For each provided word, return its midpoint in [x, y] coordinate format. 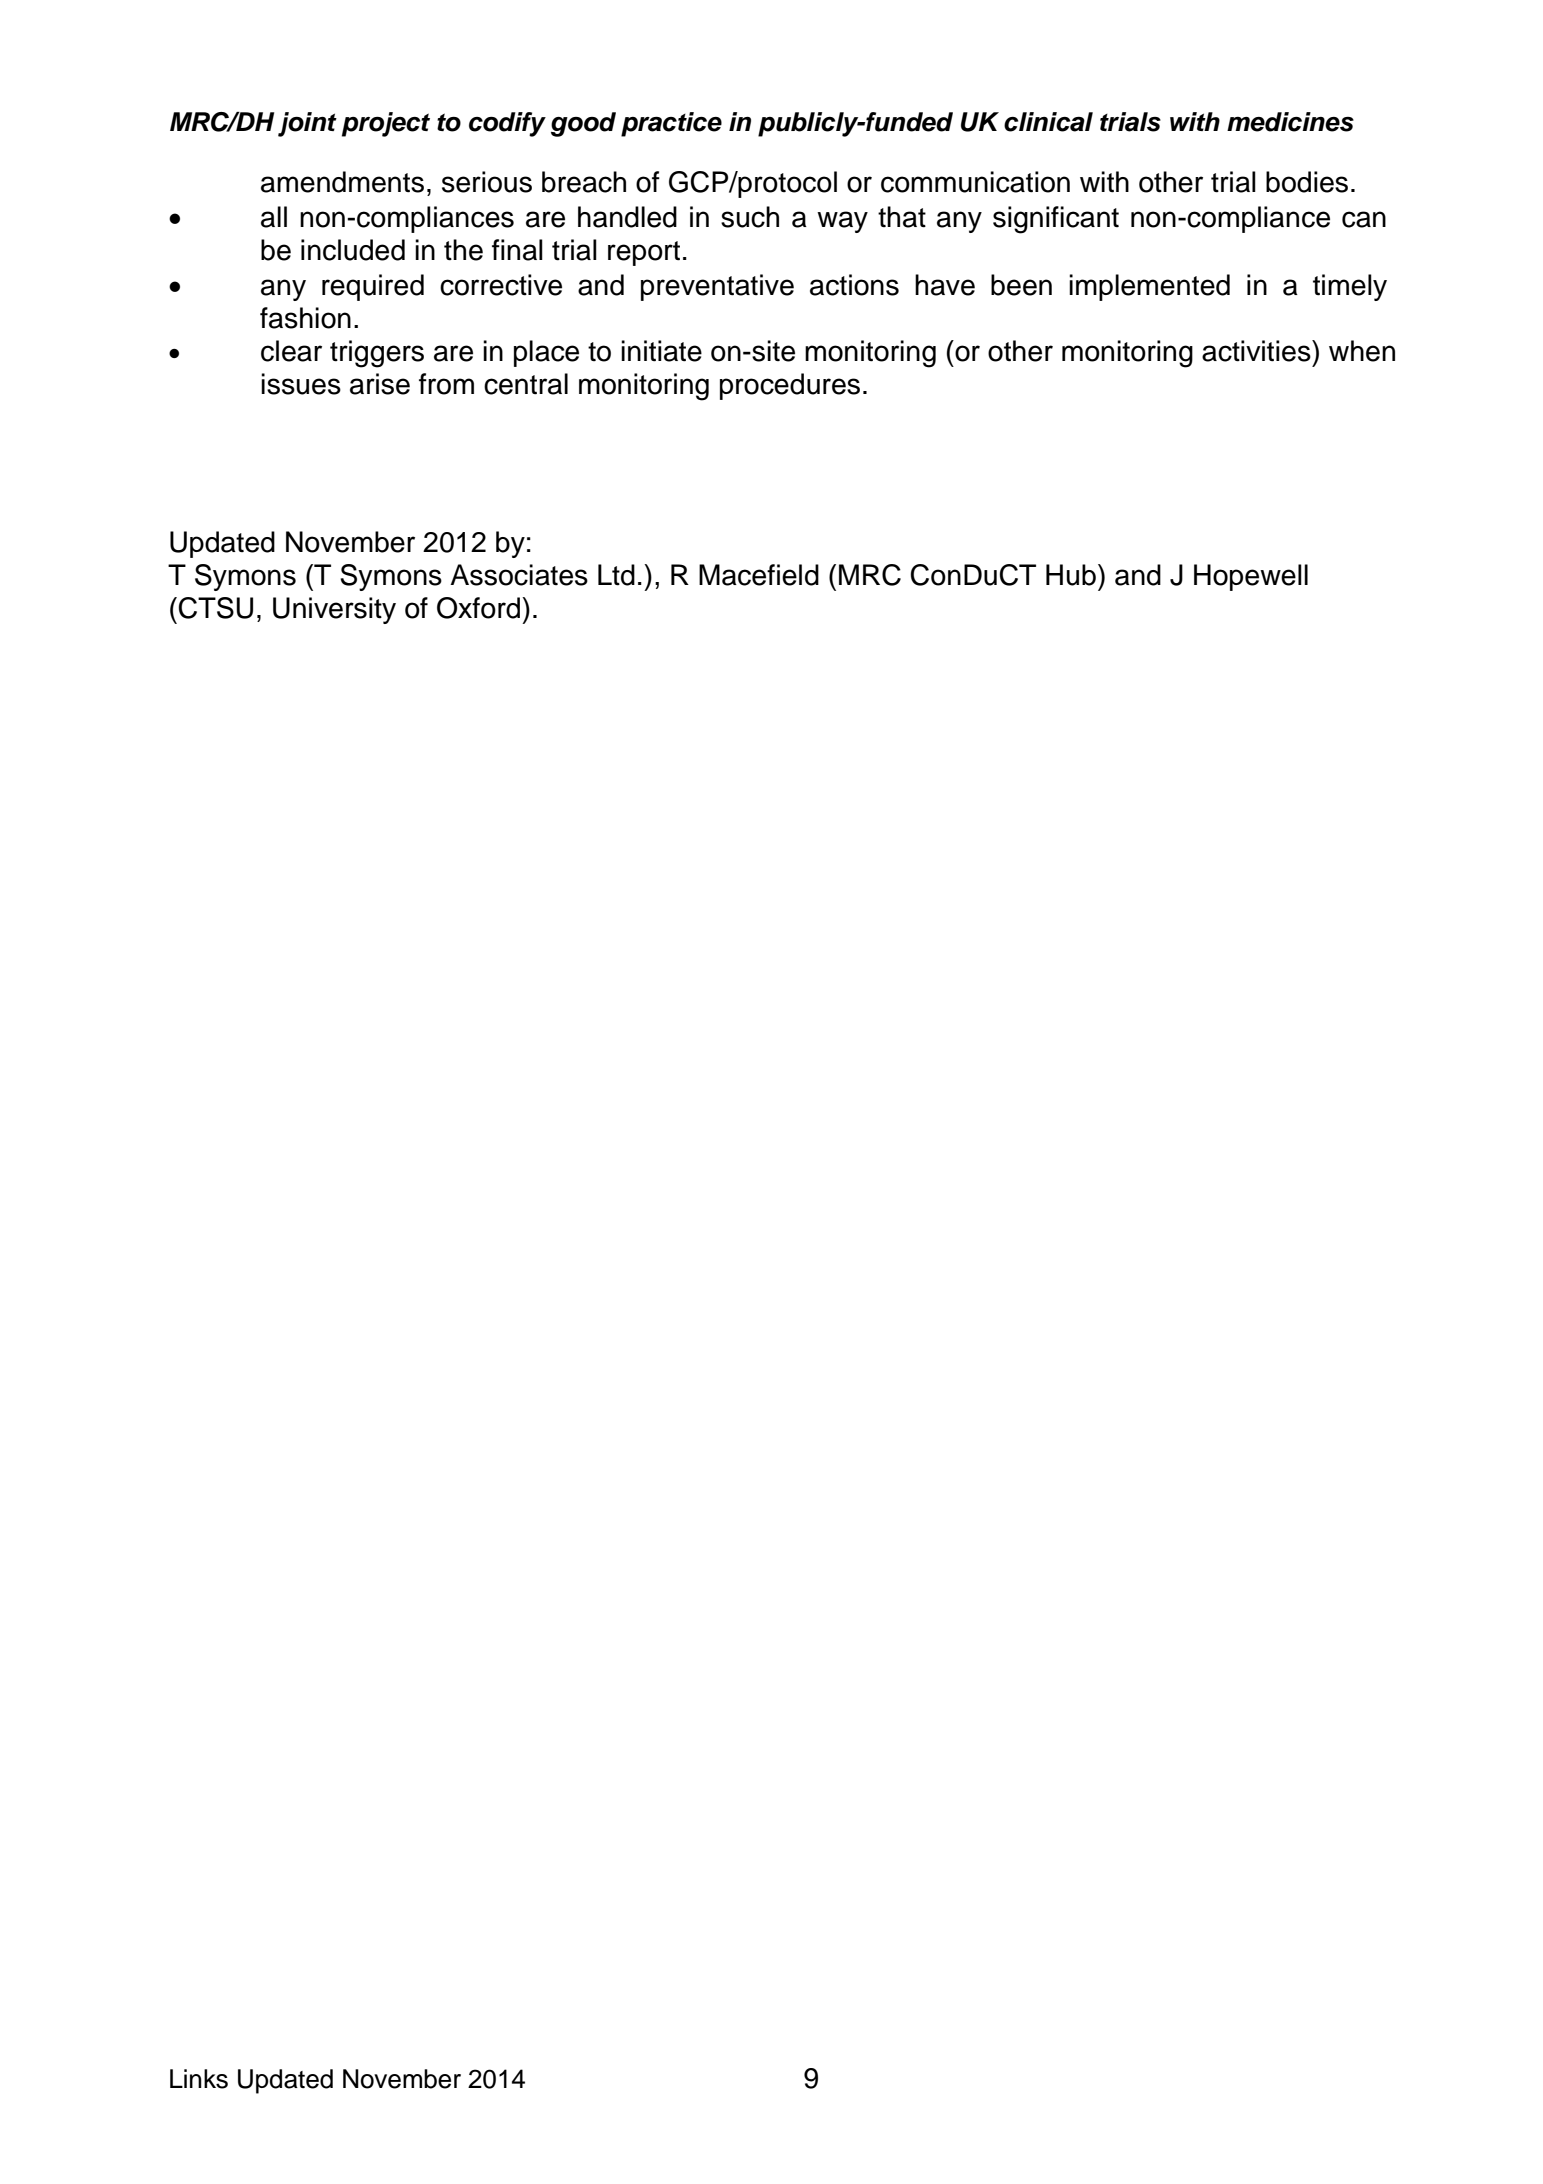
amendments [342, 182]
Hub [1071, 575]
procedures [790, 386]
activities [1257, 351]
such [750, 217]
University [334, 610]
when [1362, 351]
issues [301, 384]
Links [199, 2079]
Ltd [616, 575]
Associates [519, 575]
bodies [1307, 182]
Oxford [480, 608]
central [526, 384]
